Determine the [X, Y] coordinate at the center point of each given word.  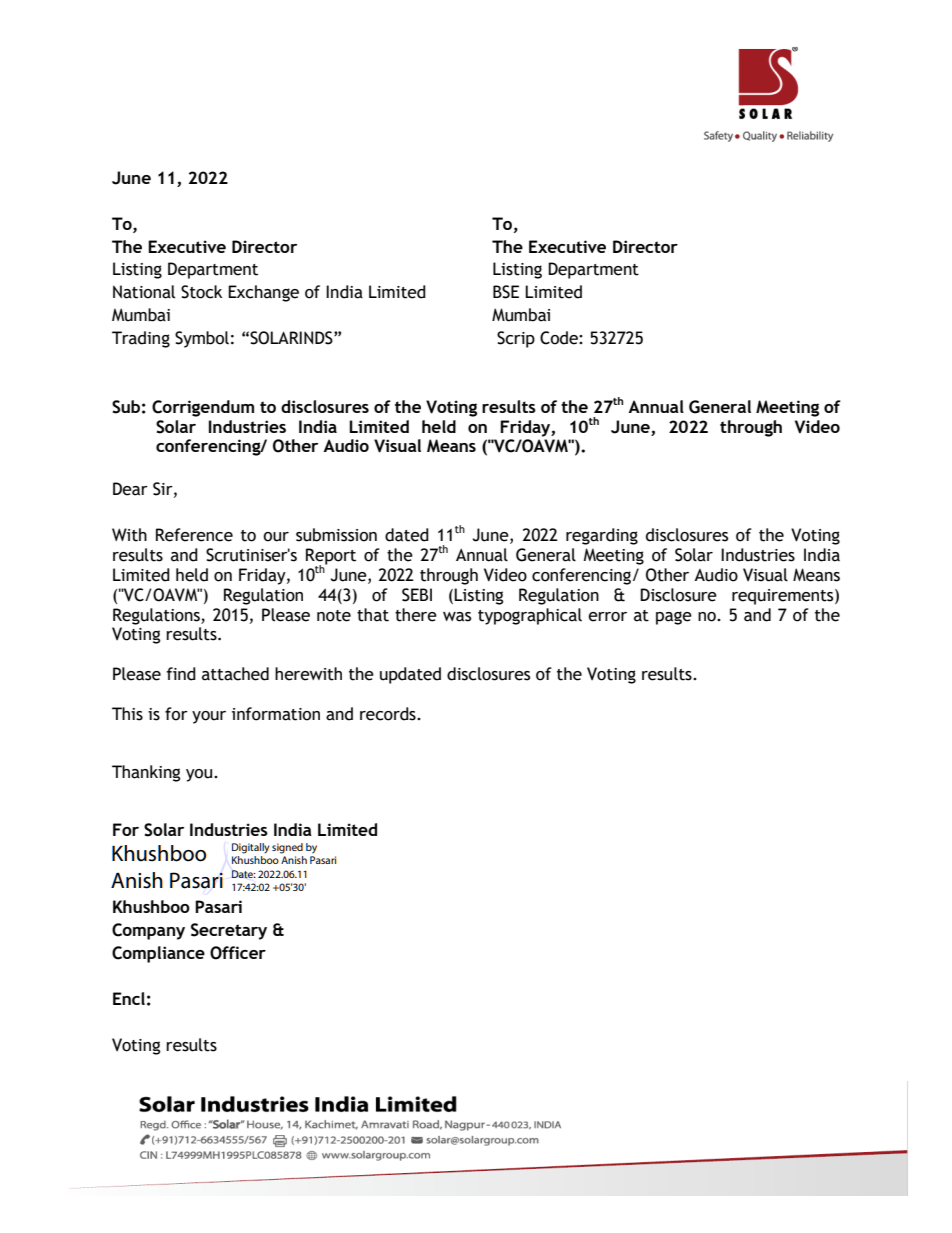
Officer [238, 953]
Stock [201, 292]
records [389, 714]
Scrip [516, 339]
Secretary [229, 931]
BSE [506, 292]
